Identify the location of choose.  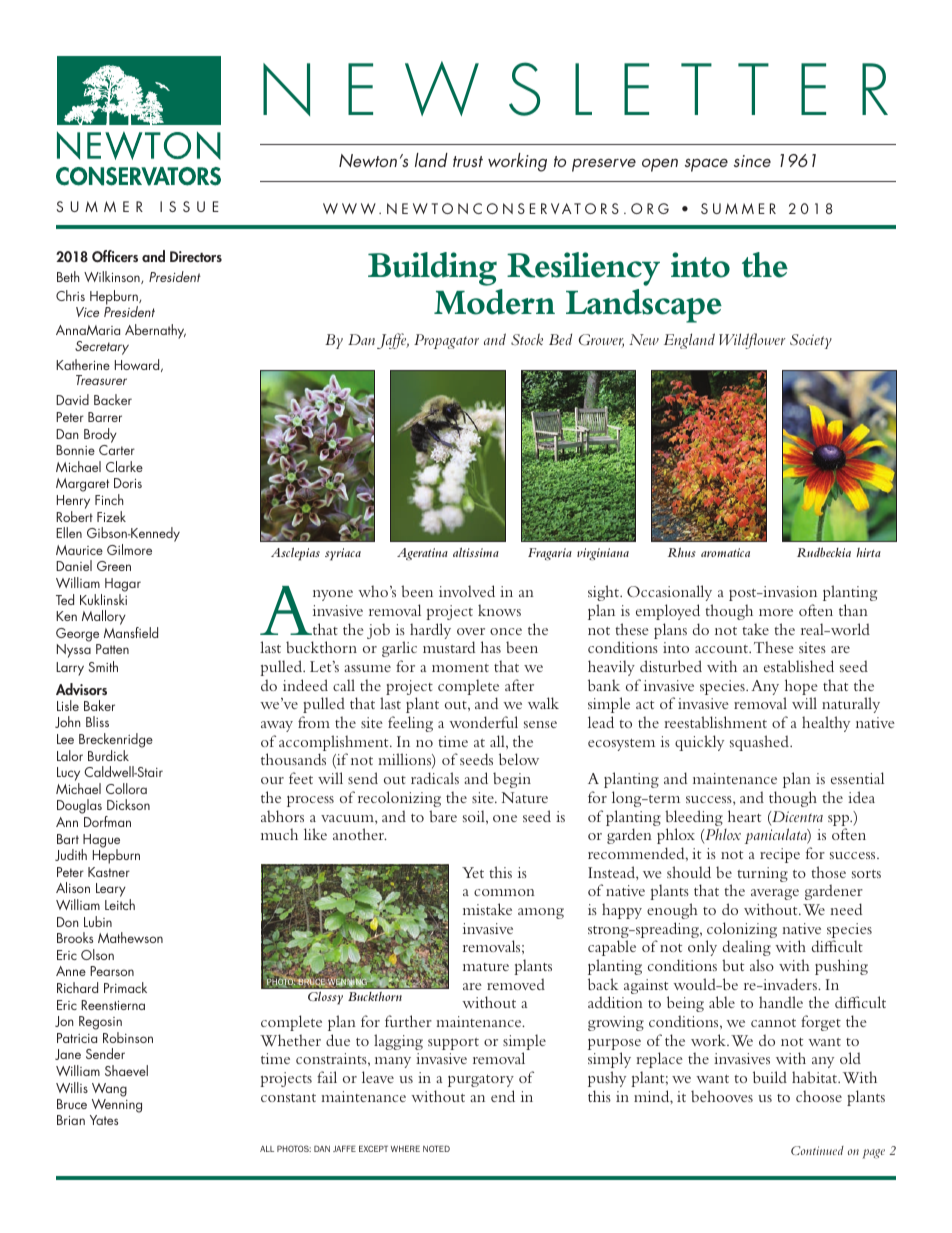
(819, 1096).
